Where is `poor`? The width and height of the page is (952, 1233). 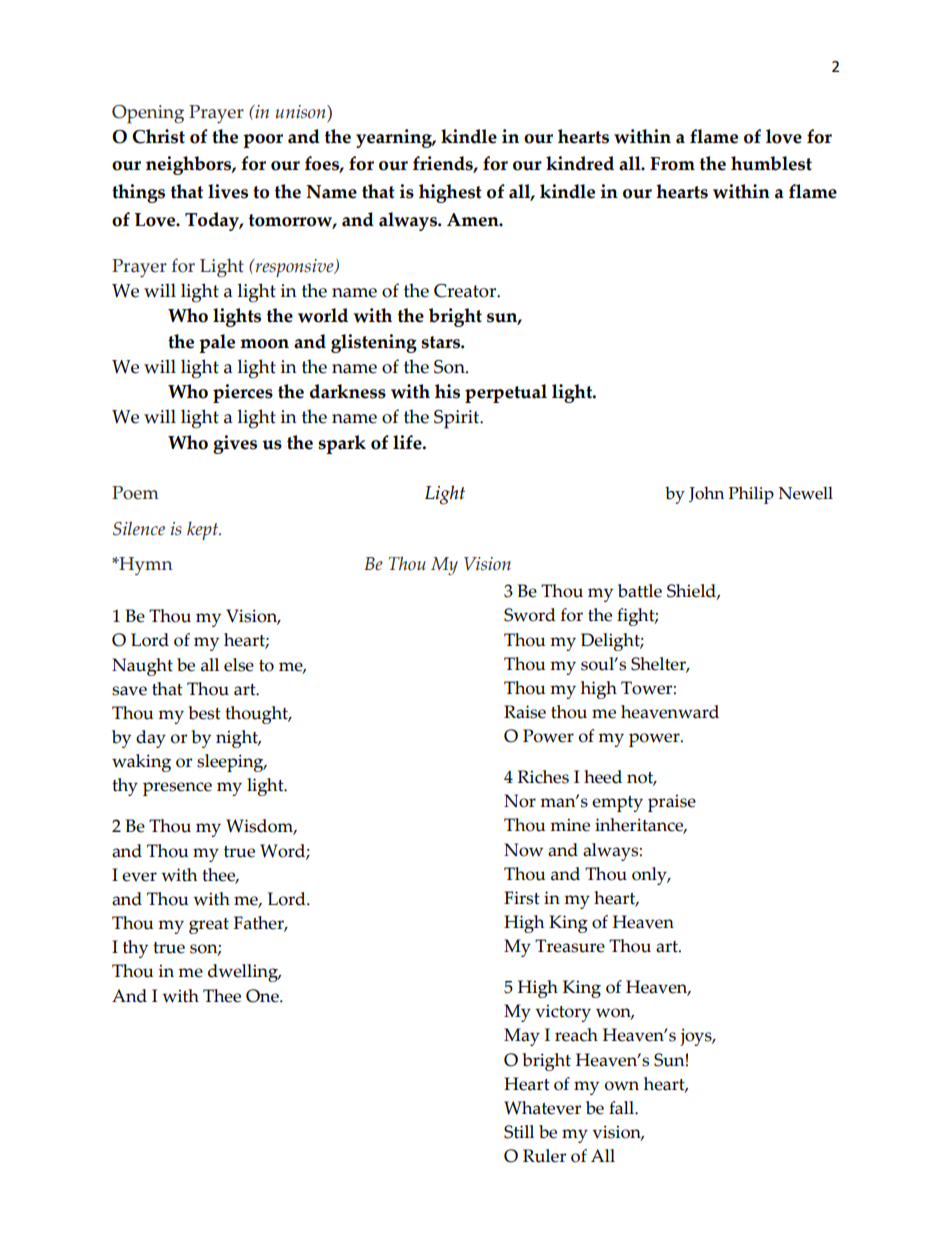 poor is located at coordinates (263, 141).
